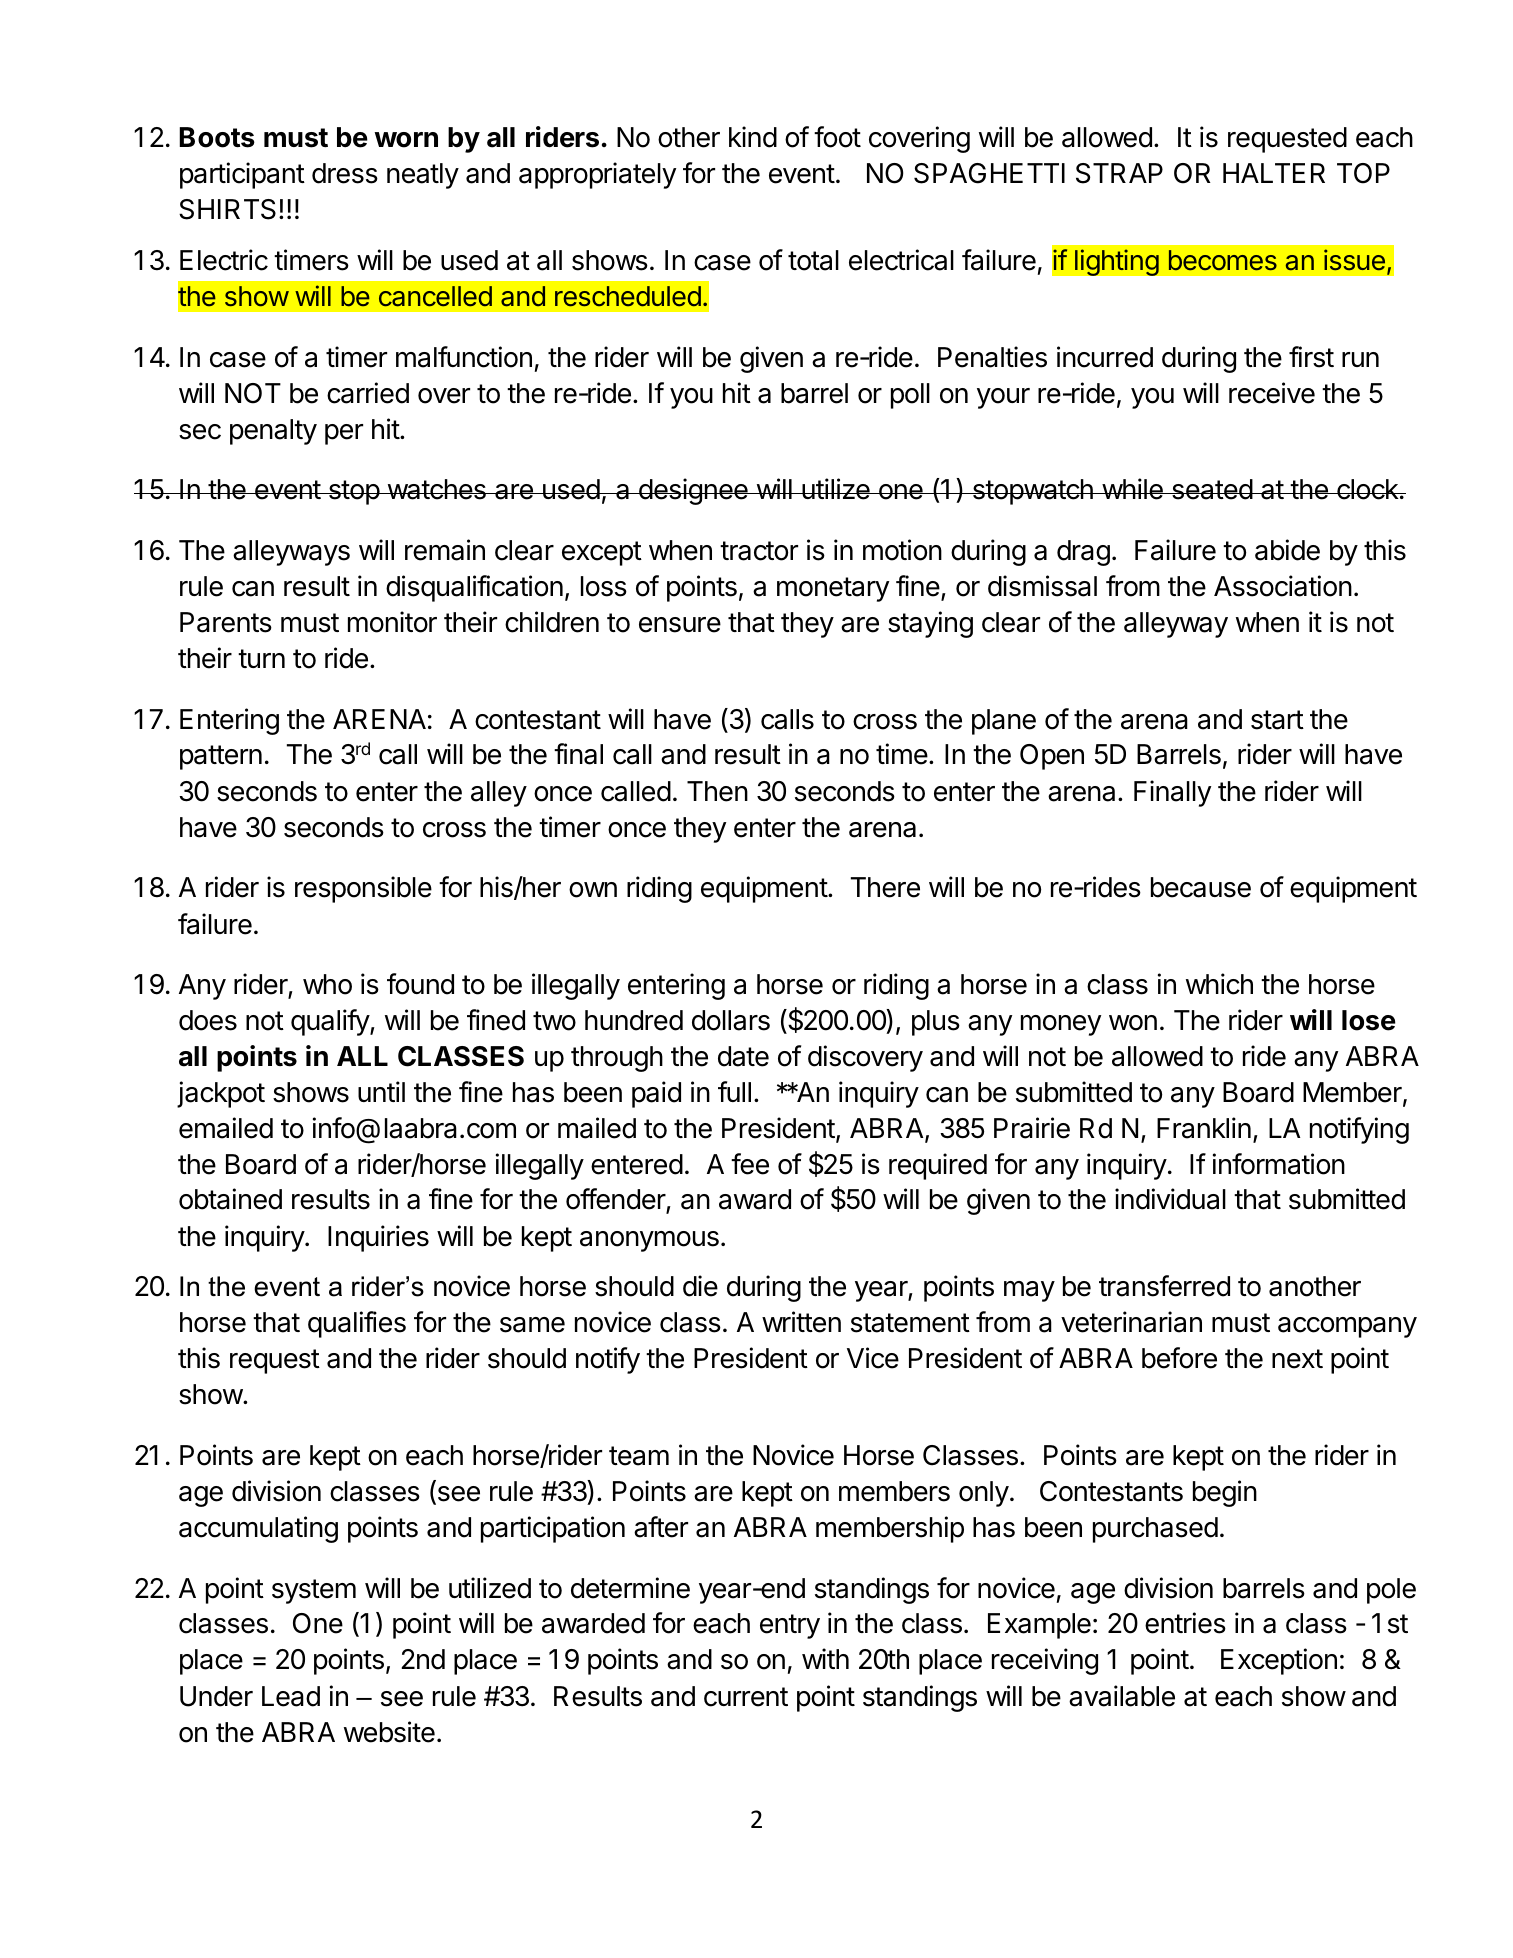  I want to click on monetary, so click(833, 589).
